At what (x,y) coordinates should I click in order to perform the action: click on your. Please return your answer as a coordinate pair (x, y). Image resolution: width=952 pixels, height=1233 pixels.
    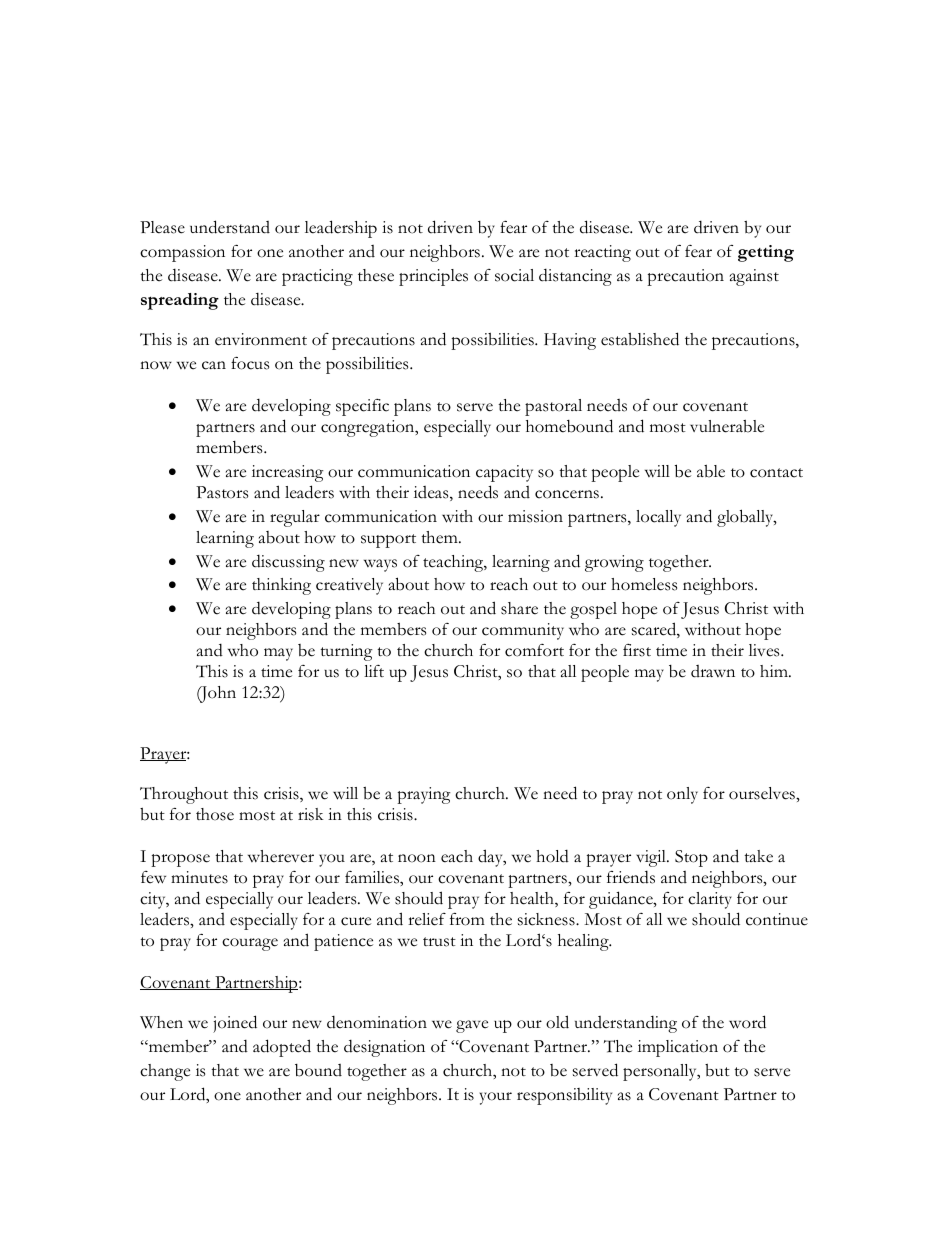
    Looking at the image, I should click on (496, 1098).
